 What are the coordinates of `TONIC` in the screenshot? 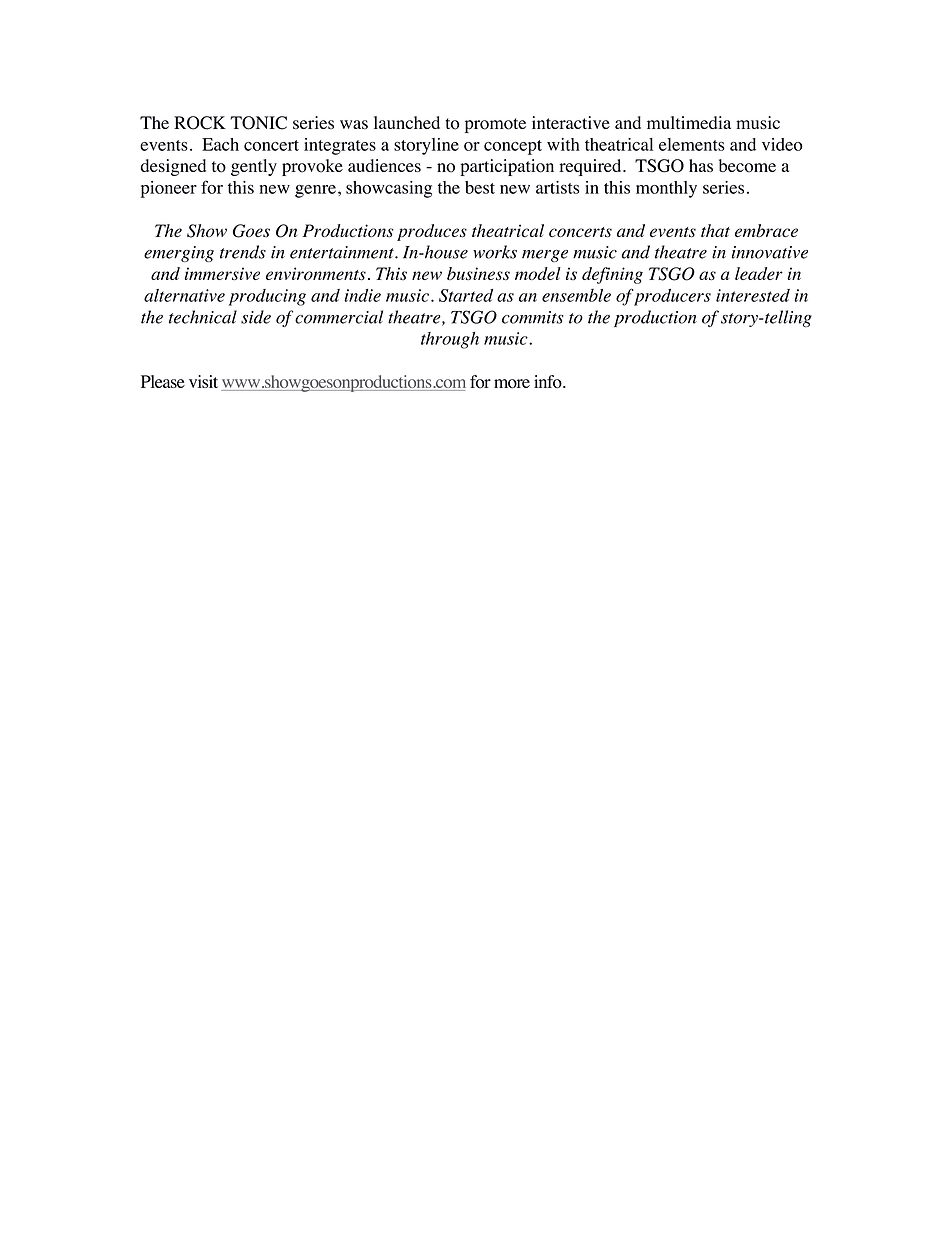 It's located at (258, 123).
